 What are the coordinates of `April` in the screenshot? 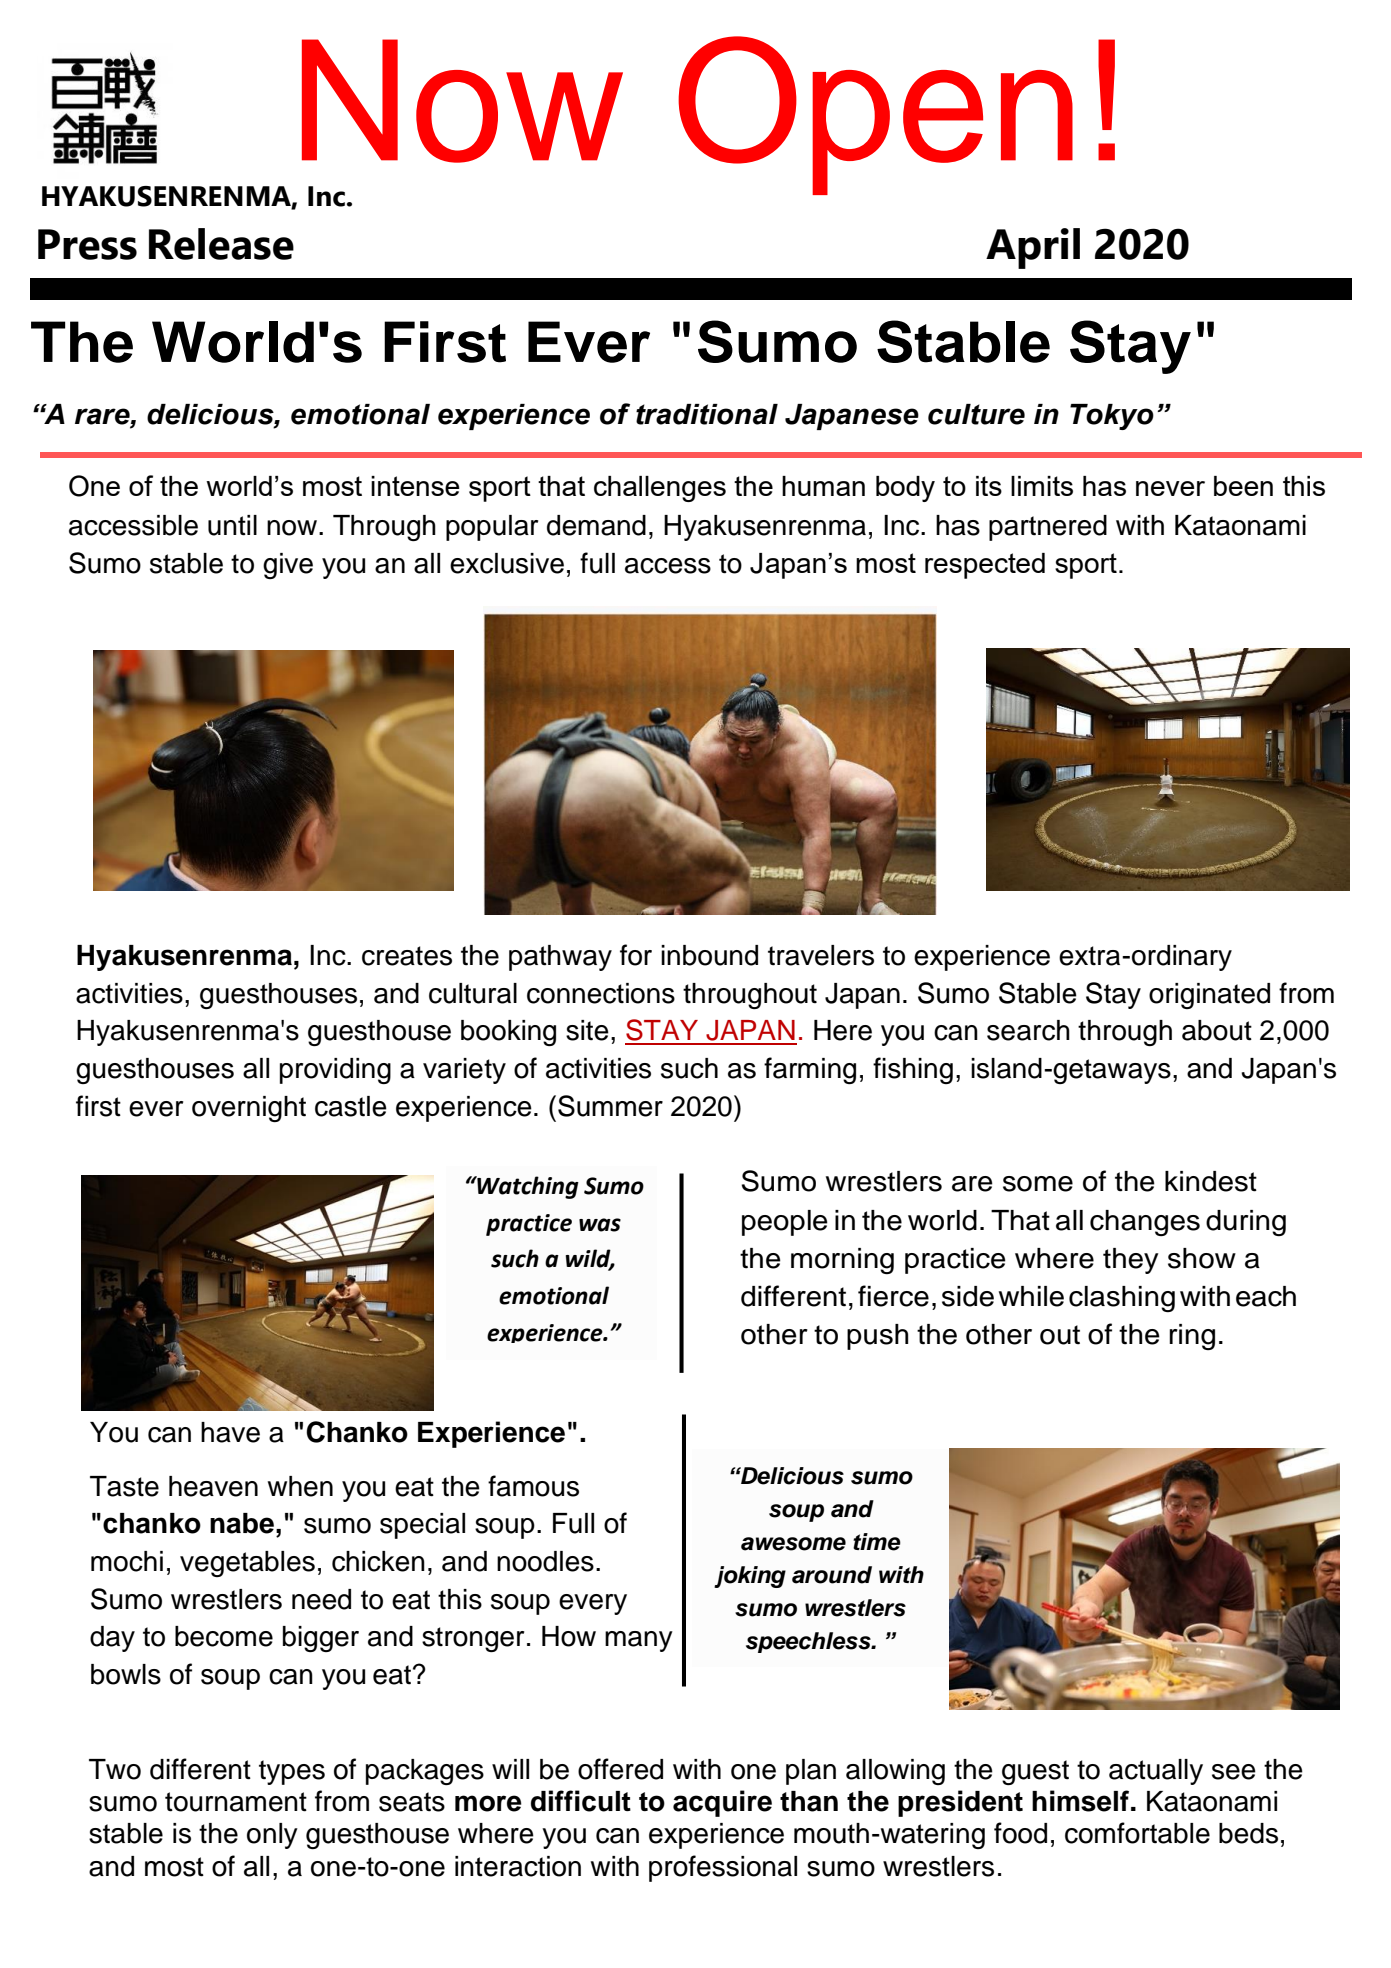 It's located at (1033, 248).
